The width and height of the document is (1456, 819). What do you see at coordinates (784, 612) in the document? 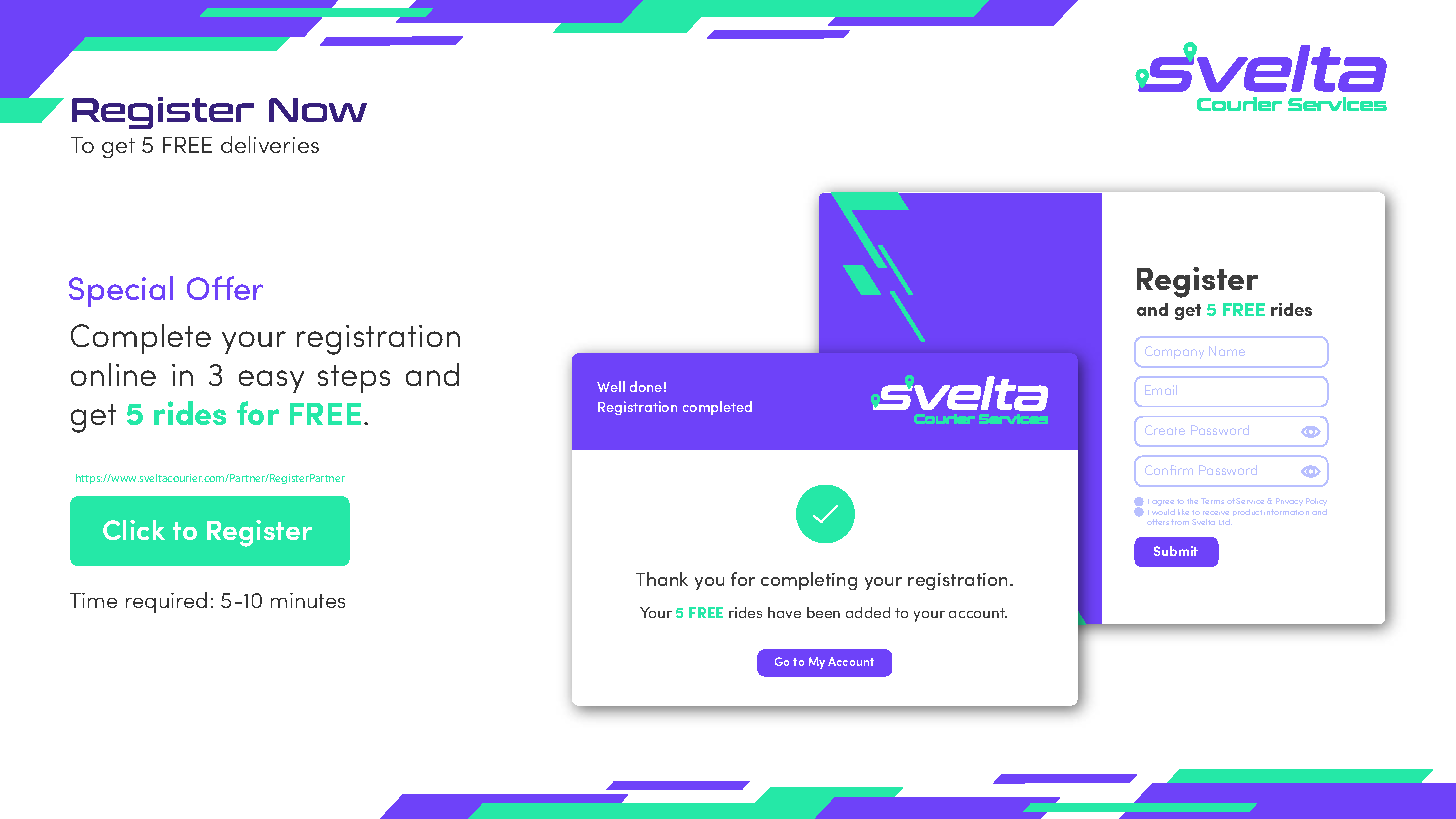
I see `have` at bounding box center [784, 612].
